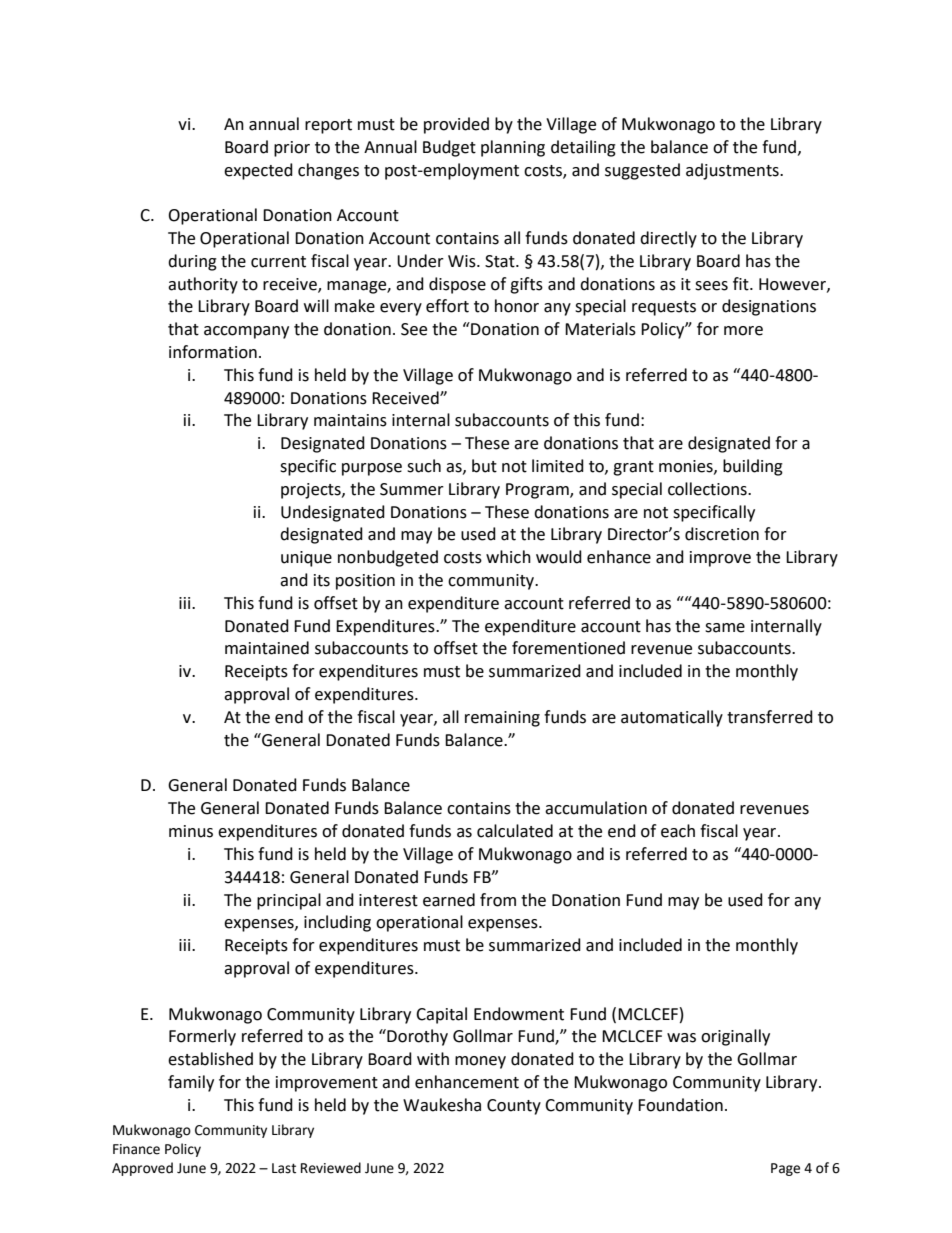 The height and width of the document is (1233, 952). Describe the element at coordinates (312, 491) in the document. I see `projects` at that location.
